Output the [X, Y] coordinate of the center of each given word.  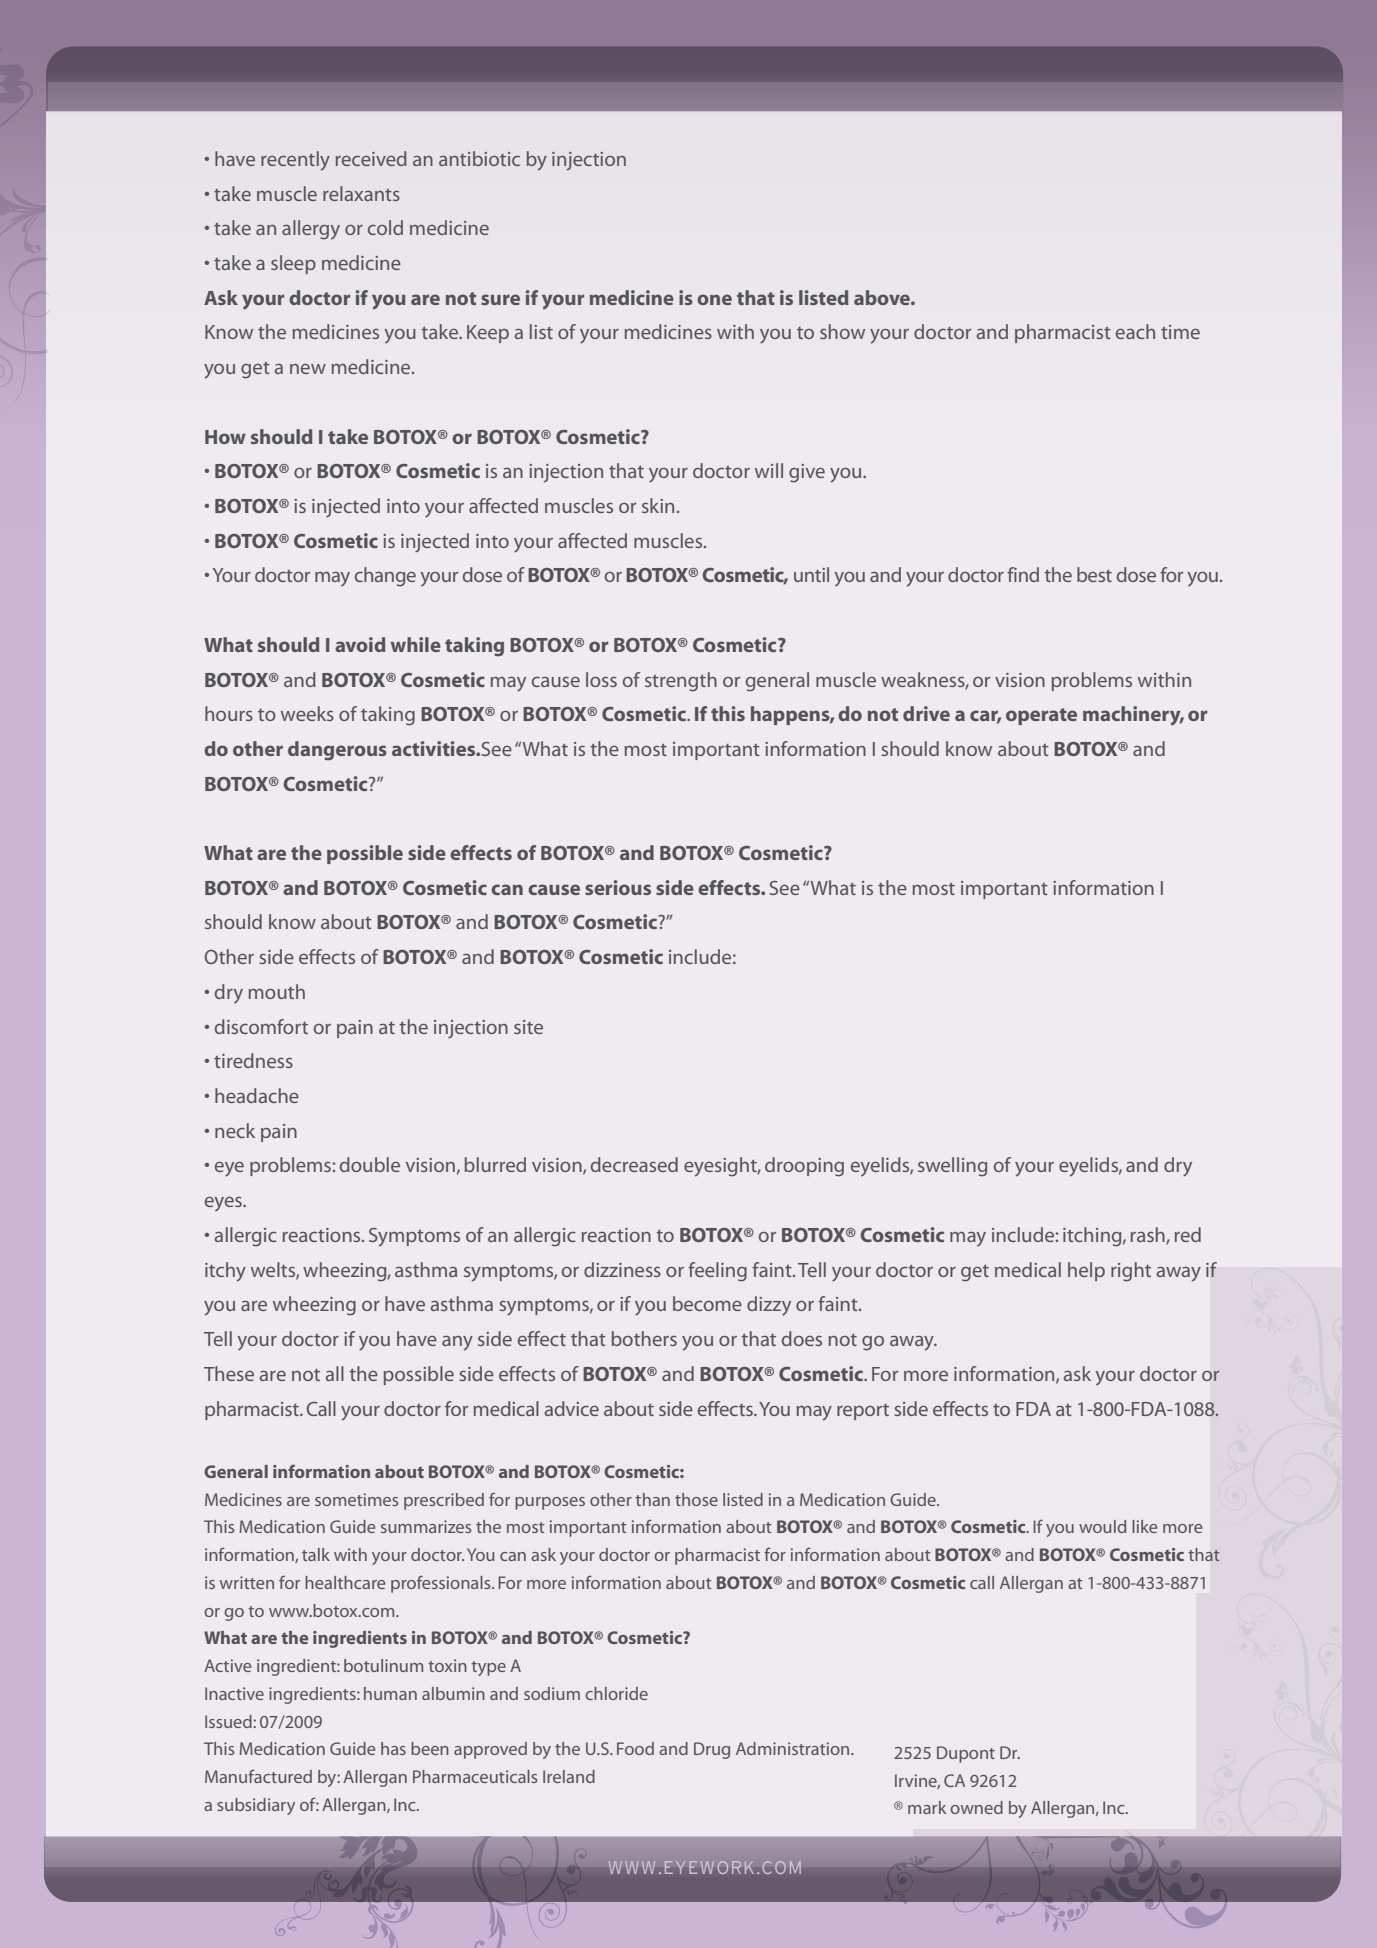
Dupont [966, 1754]
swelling [952, 1167]
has [393, 1748]
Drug [712, 1750]
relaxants [361, 193]
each [1135, 331]
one [714, 299]
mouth [277, 991]
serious [618, 887]
